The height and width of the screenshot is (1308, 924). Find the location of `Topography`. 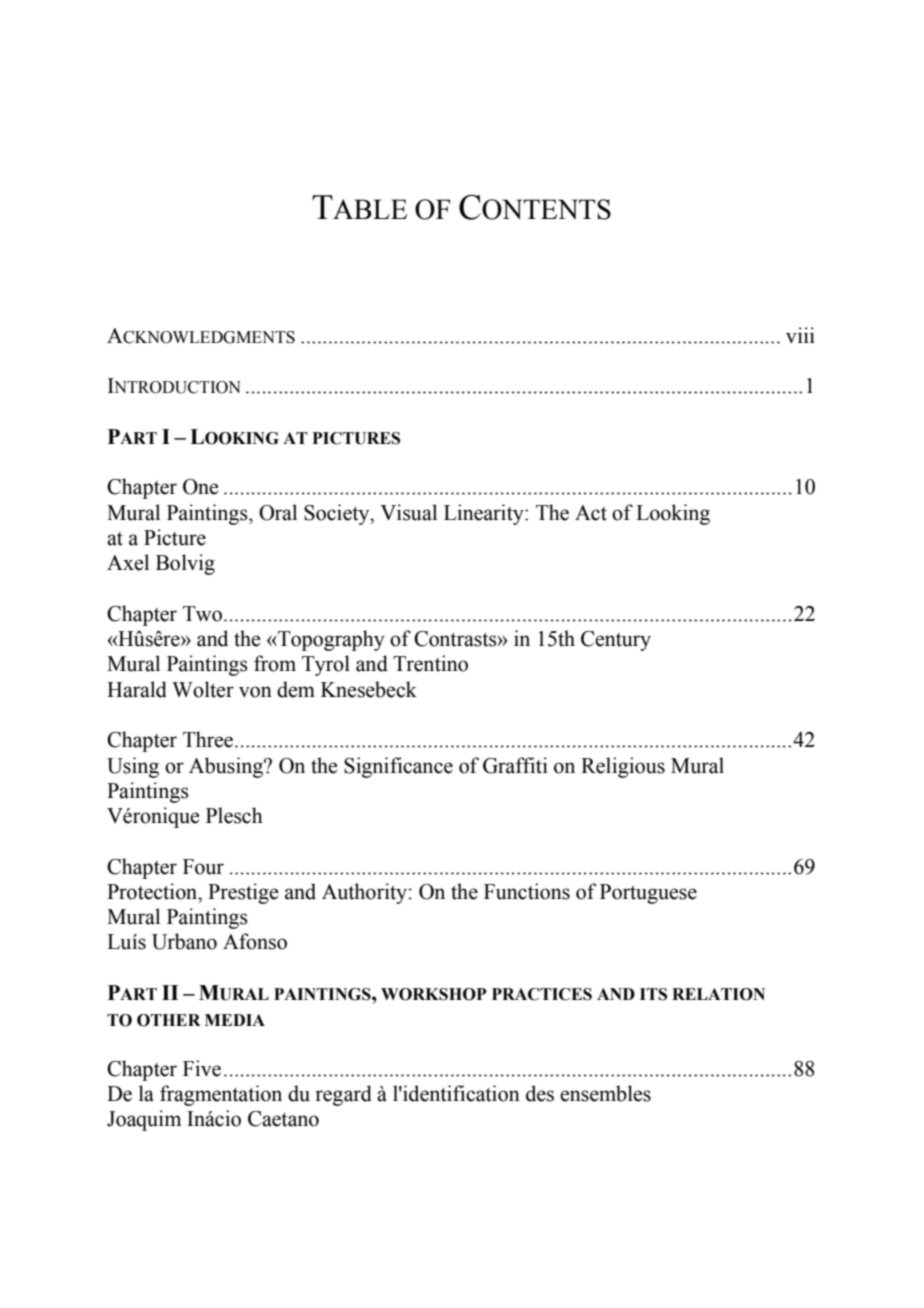

Topography is located at coordinates (330, 640).
